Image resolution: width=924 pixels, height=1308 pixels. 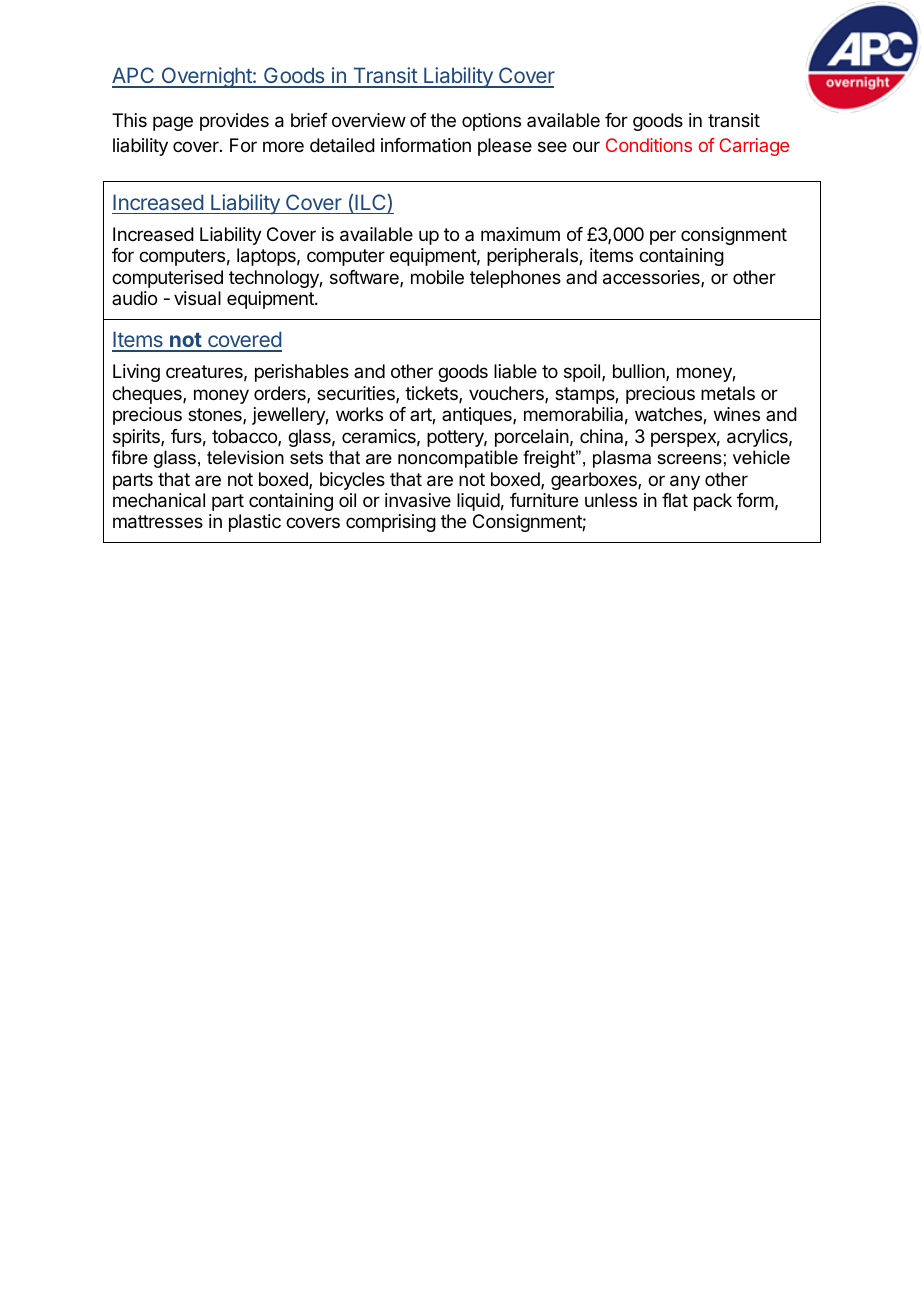 What do you see at coordinates (134, 77) in the screenshot?
I see `APC` at bounding box center [134, 77].
